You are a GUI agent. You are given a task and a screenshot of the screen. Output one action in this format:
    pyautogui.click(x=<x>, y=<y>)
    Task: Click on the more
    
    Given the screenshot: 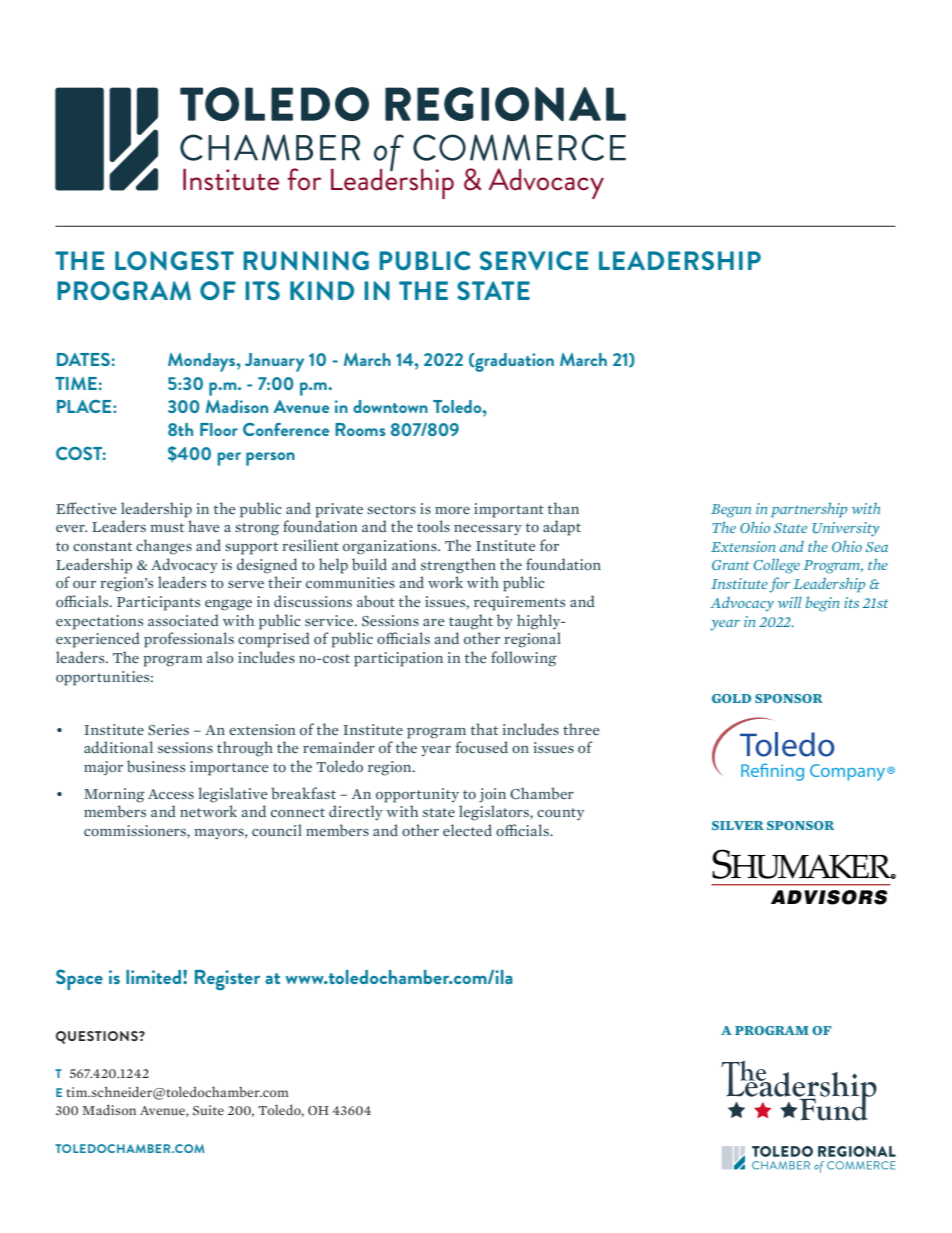 What is the action you would take?
    pyautogui.click(x=452, y=510)
